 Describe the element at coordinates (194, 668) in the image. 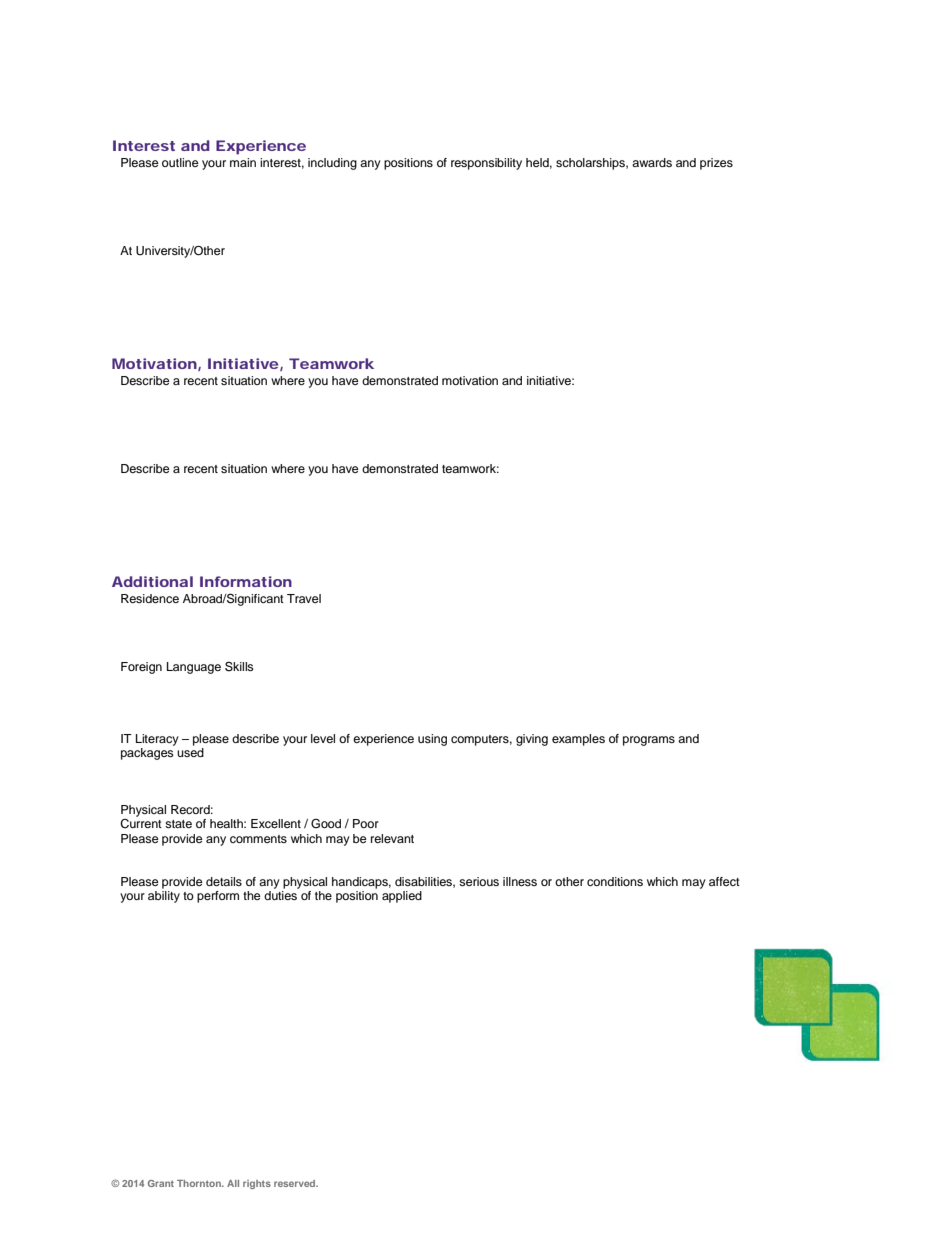

I see `Language` at that location.
